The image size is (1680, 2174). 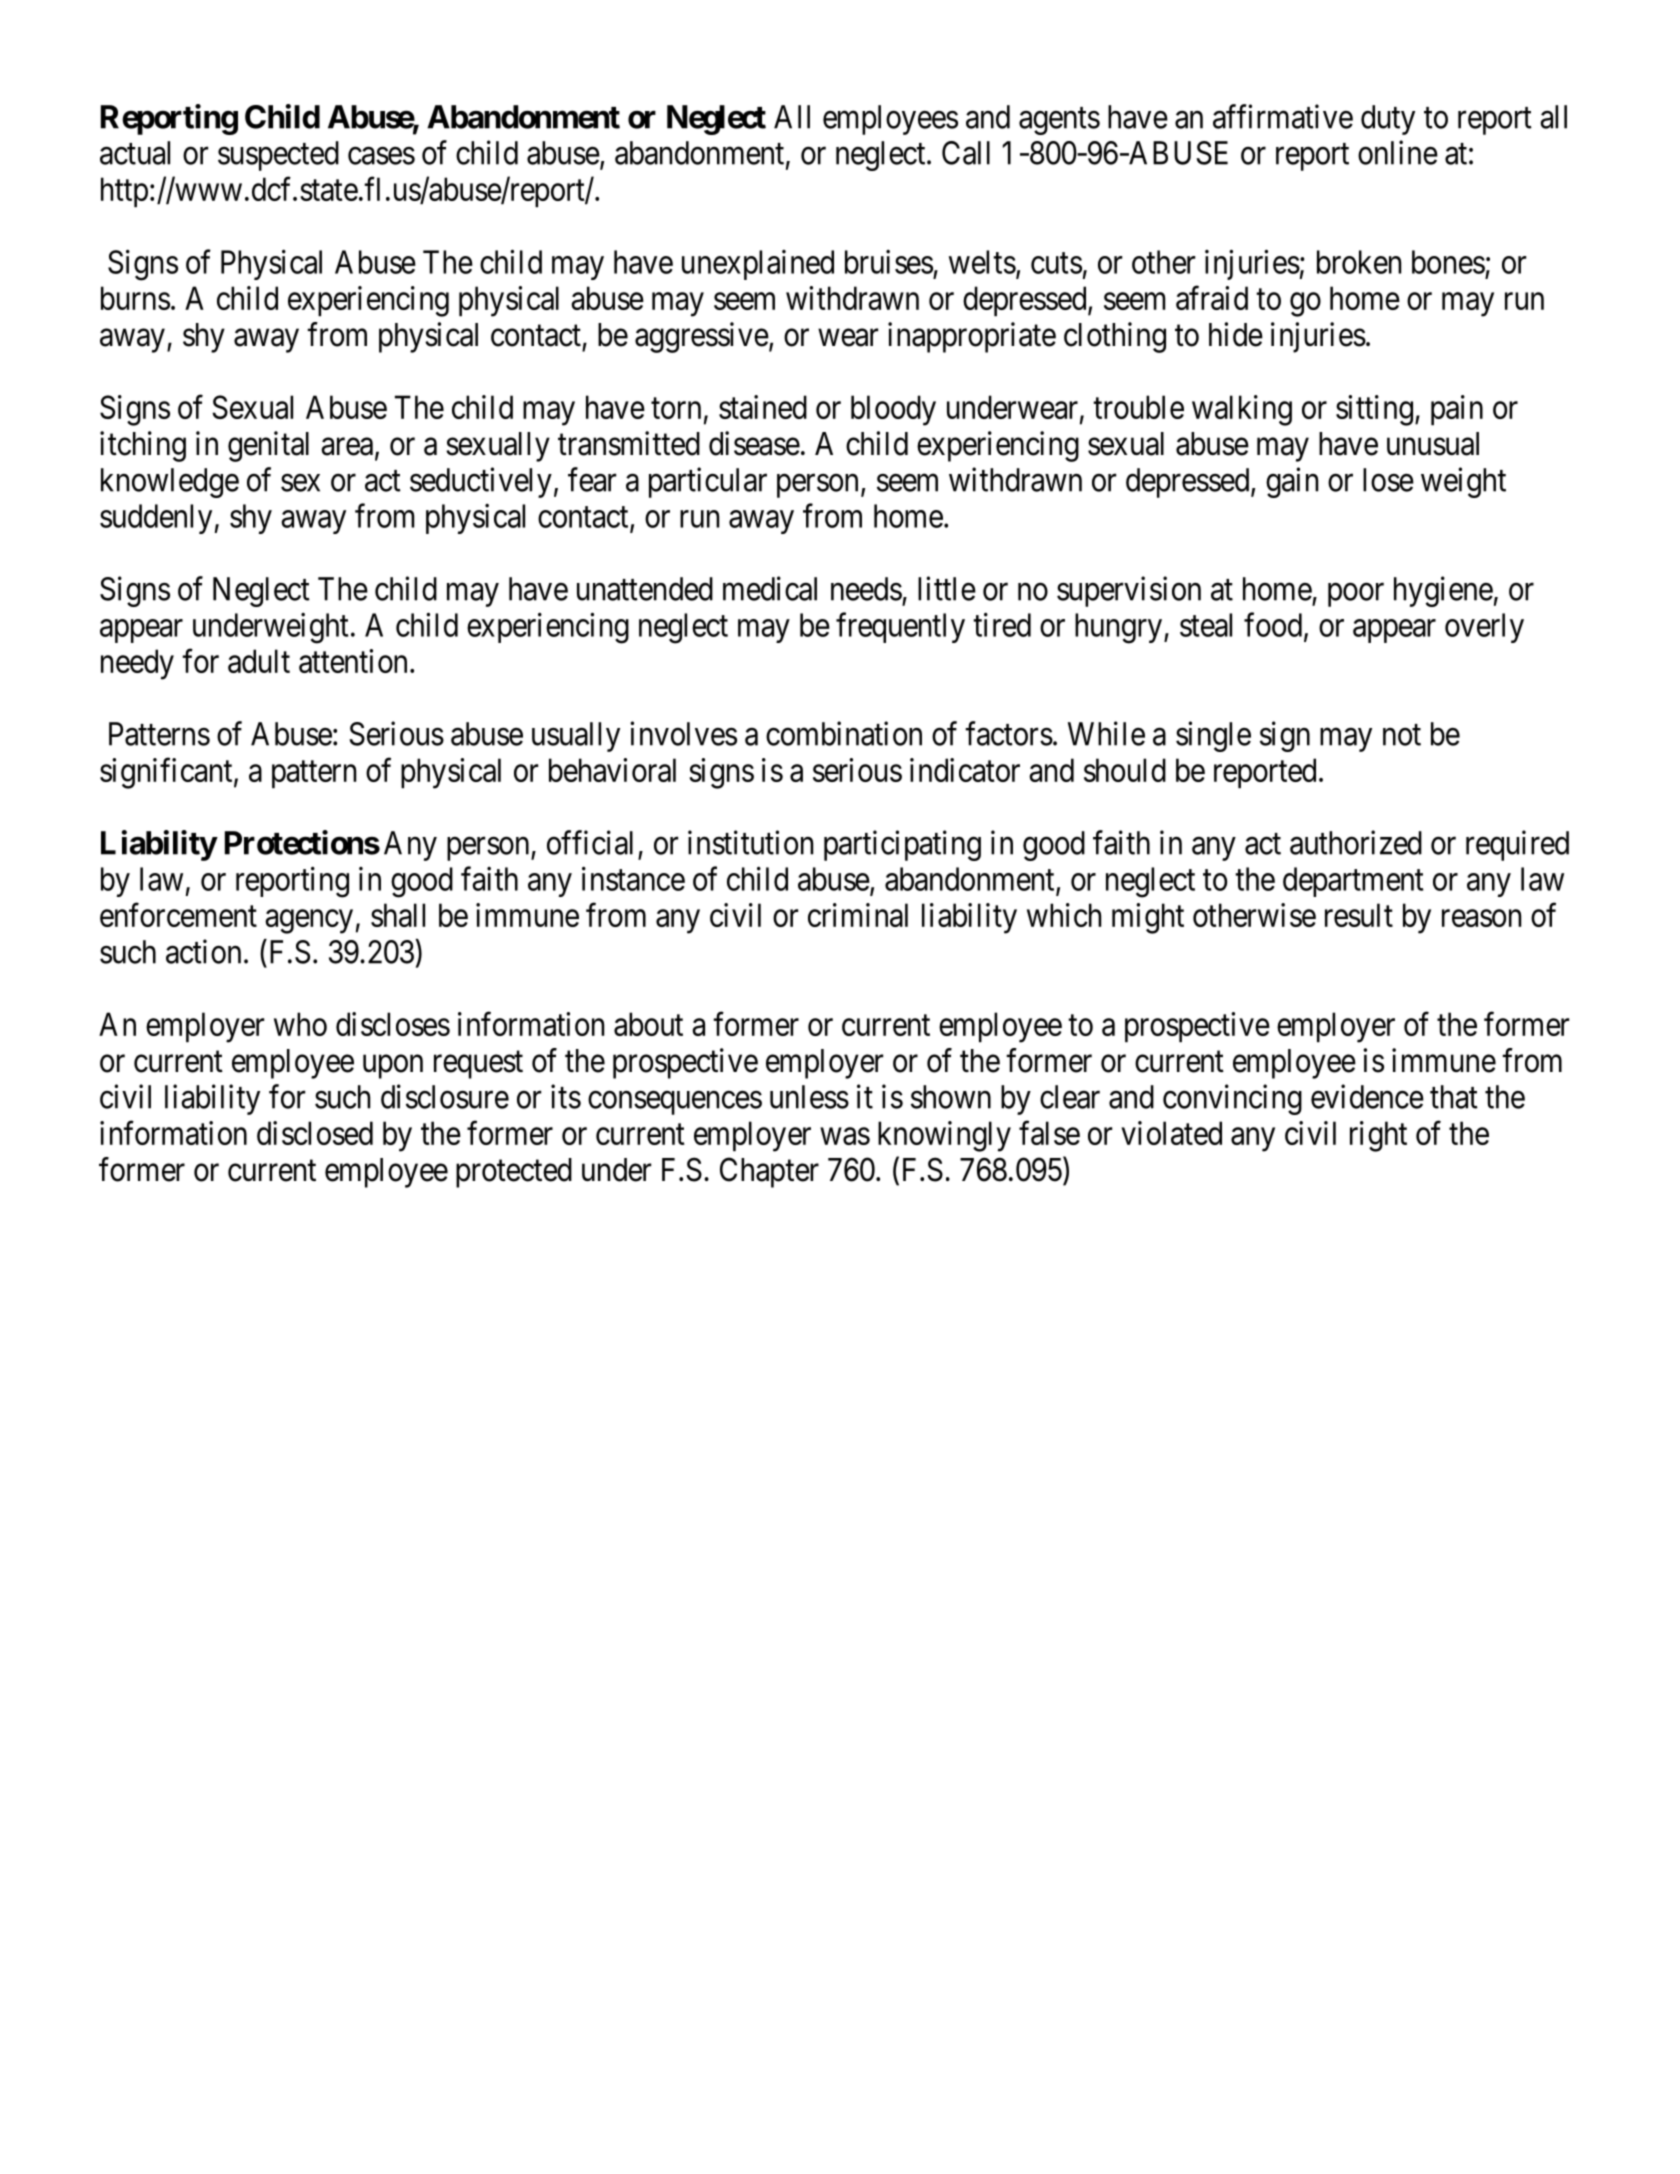 What do you see at coordinates (445, 1096) in the page?
I see `disclosure` at bounding box center [445, 1096].
